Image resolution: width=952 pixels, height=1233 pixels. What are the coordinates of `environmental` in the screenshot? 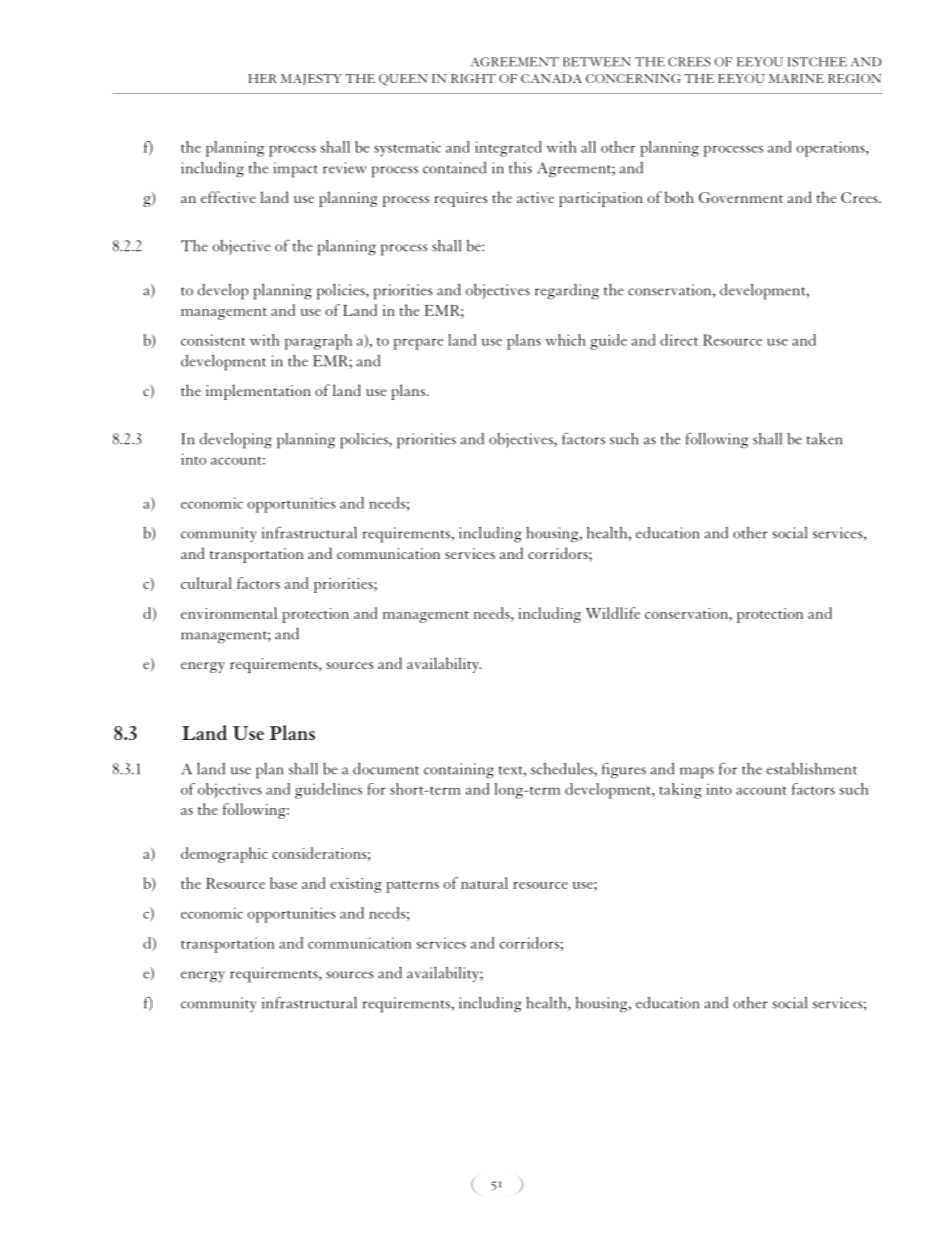 It's located at (229, 613).
